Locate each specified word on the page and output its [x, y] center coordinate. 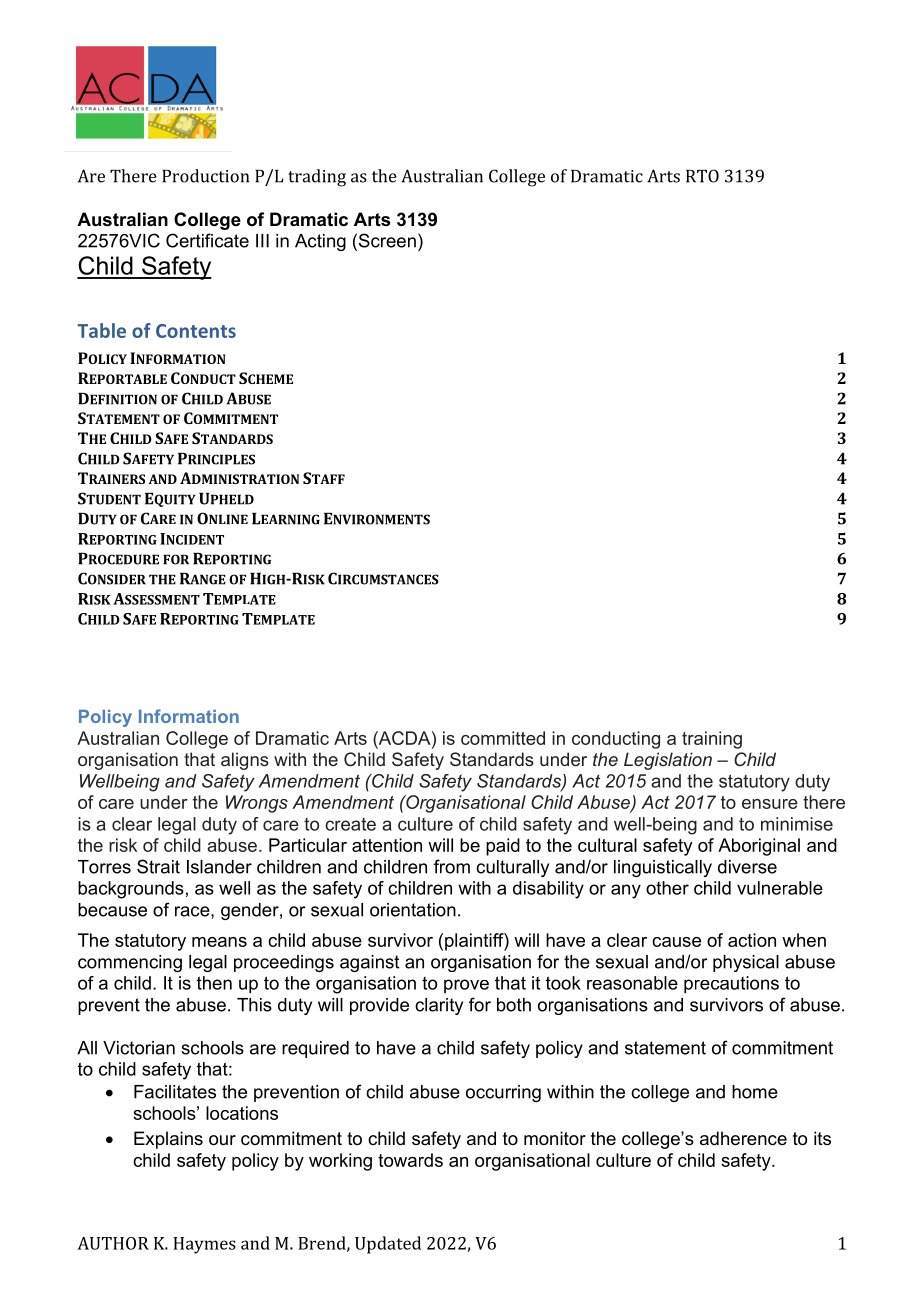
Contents [196, 331]
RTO [702, 176]
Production [205, 176]
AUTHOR [113, 1243]
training [712, 740]
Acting [320, 242]
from [452, 866]
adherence [743, 1138]
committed [503, 738]
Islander [219, 867]
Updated [388, 1245]
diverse [747, 867]
